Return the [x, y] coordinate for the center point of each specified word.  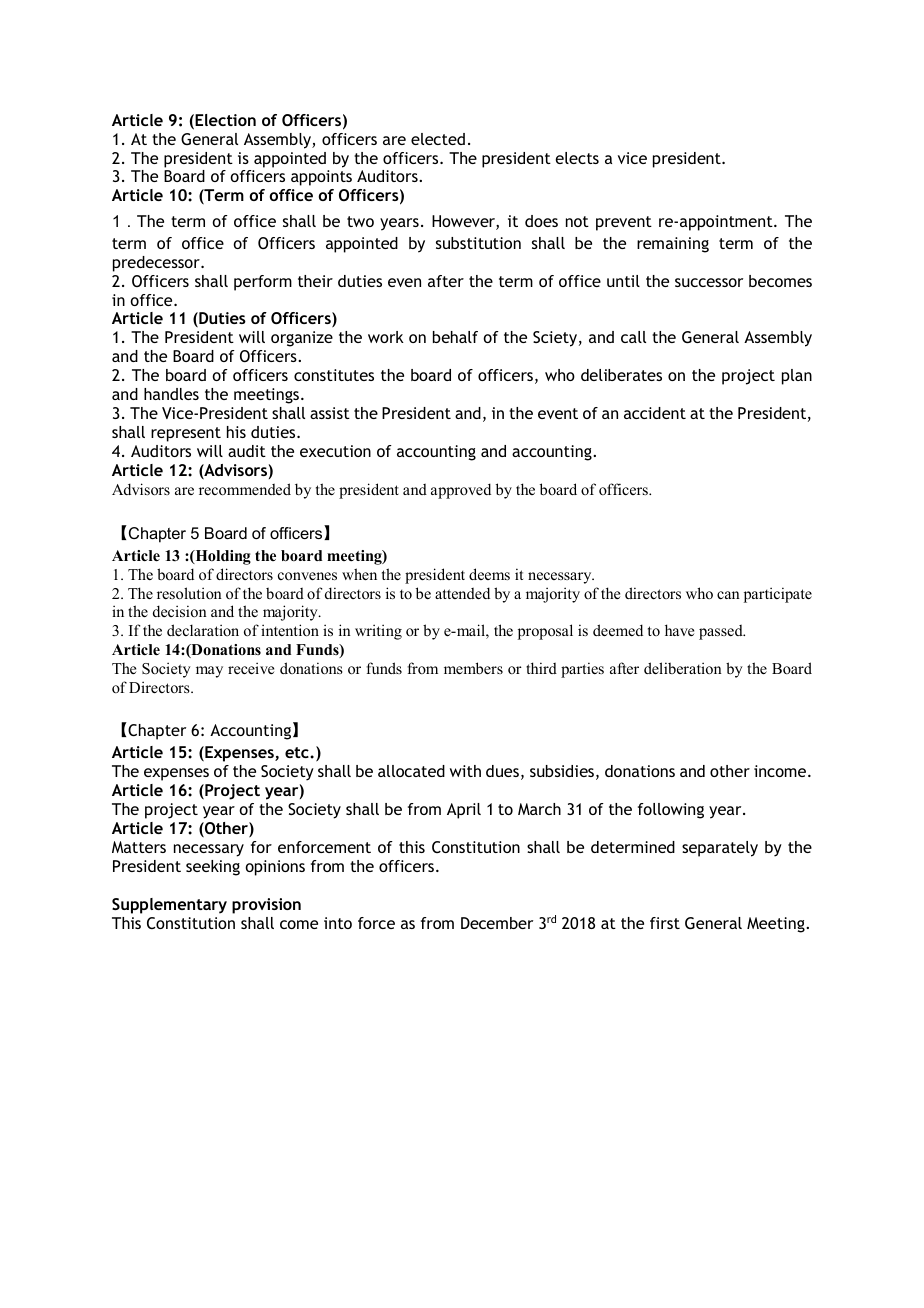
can [728, 595]
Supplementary [169, 906]
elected [438, 139]
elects [577, 158]
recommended [245, 489]
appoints [321, 178]
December [497, 923]
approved [461, 491]
